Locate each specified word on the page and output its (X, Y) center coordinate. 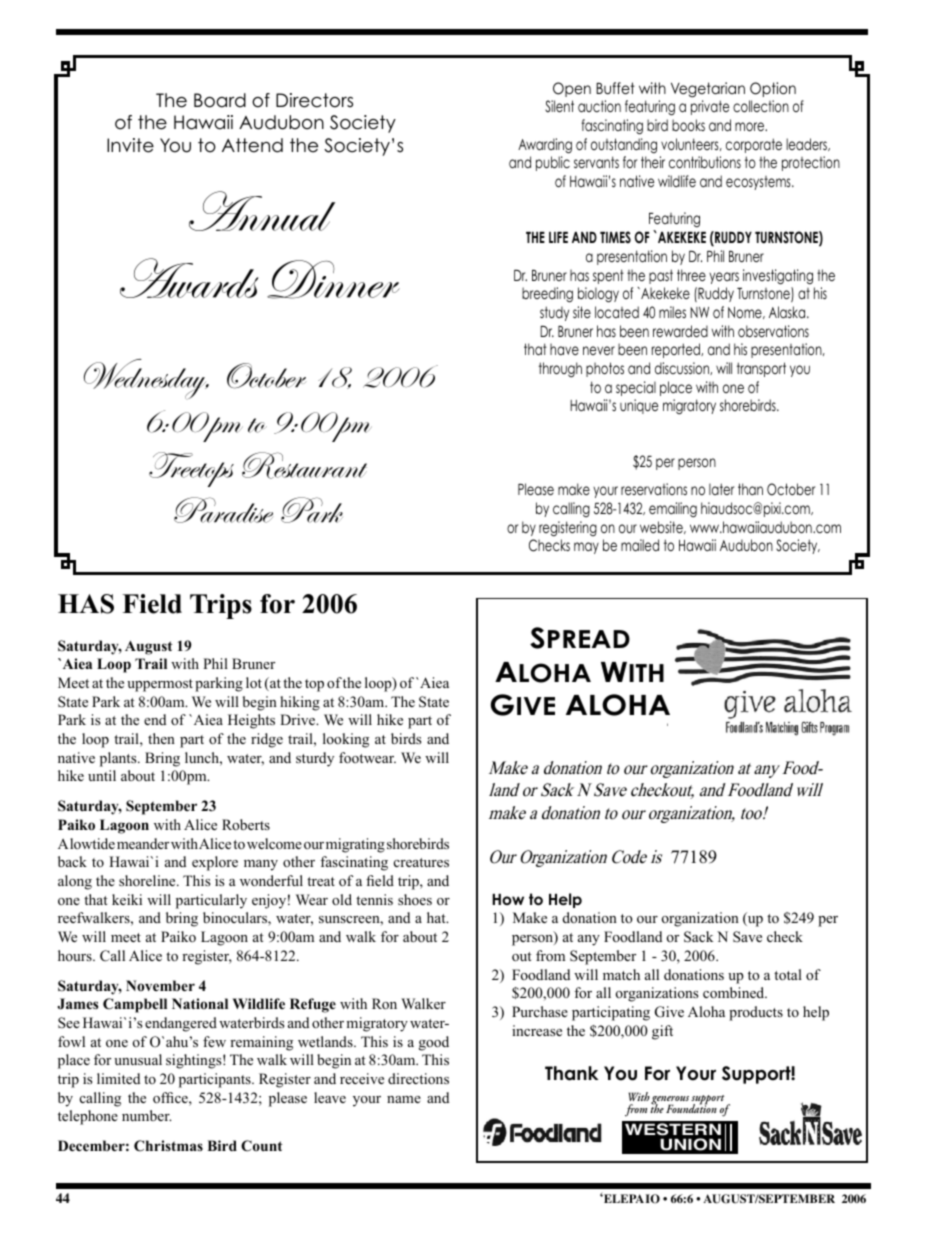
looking (346, 740)
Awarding (545, 146)
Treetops (191, 469)
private (710, 107)
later (721, 489)
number (146, 1115)
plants (119, 759)
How (508, 899)
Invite (130, 145)
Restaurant (304, 465)
